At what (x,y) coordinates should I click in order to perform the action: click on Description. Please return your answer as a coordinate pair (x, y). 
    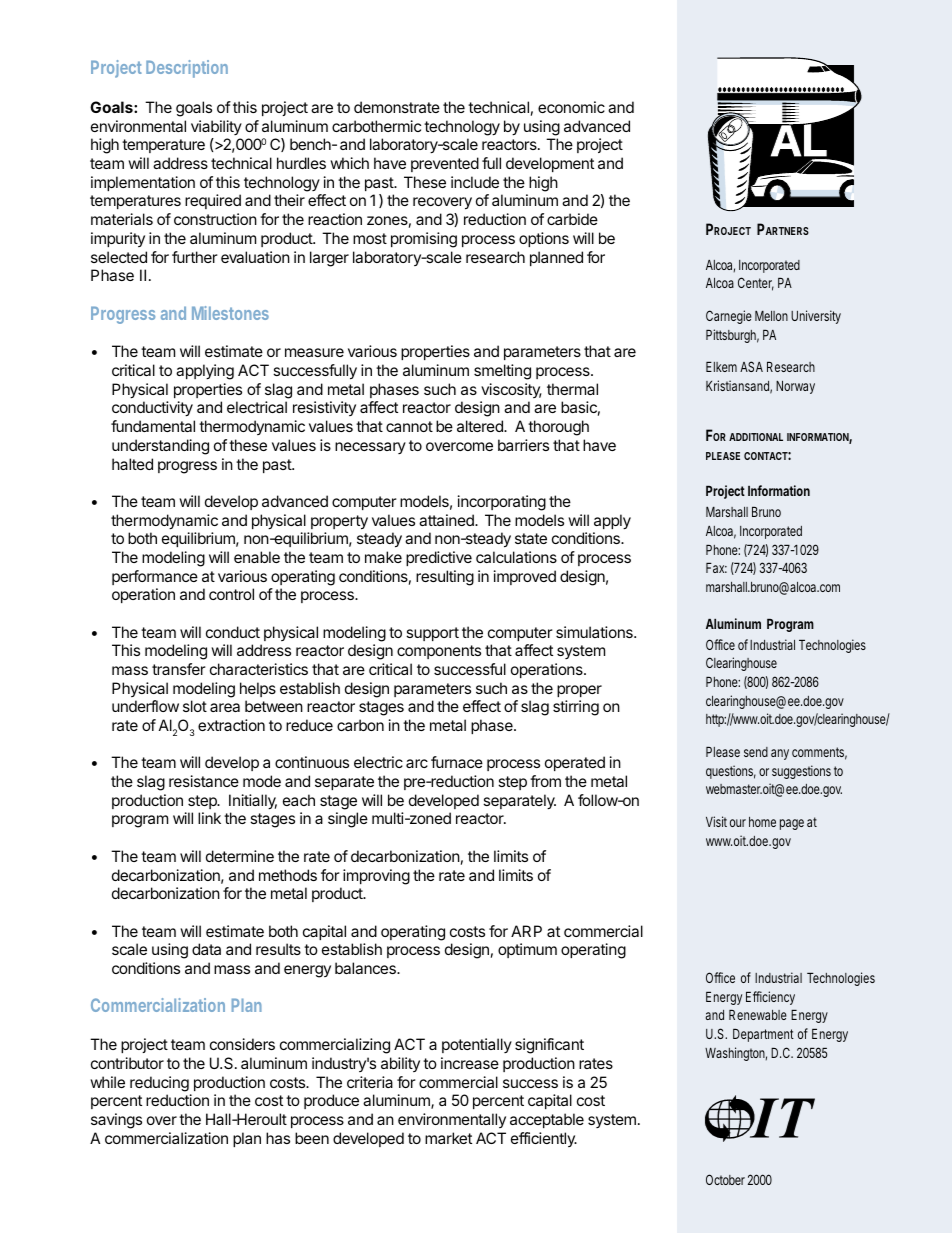
    Looking at the image, I should click on (187, 69).
